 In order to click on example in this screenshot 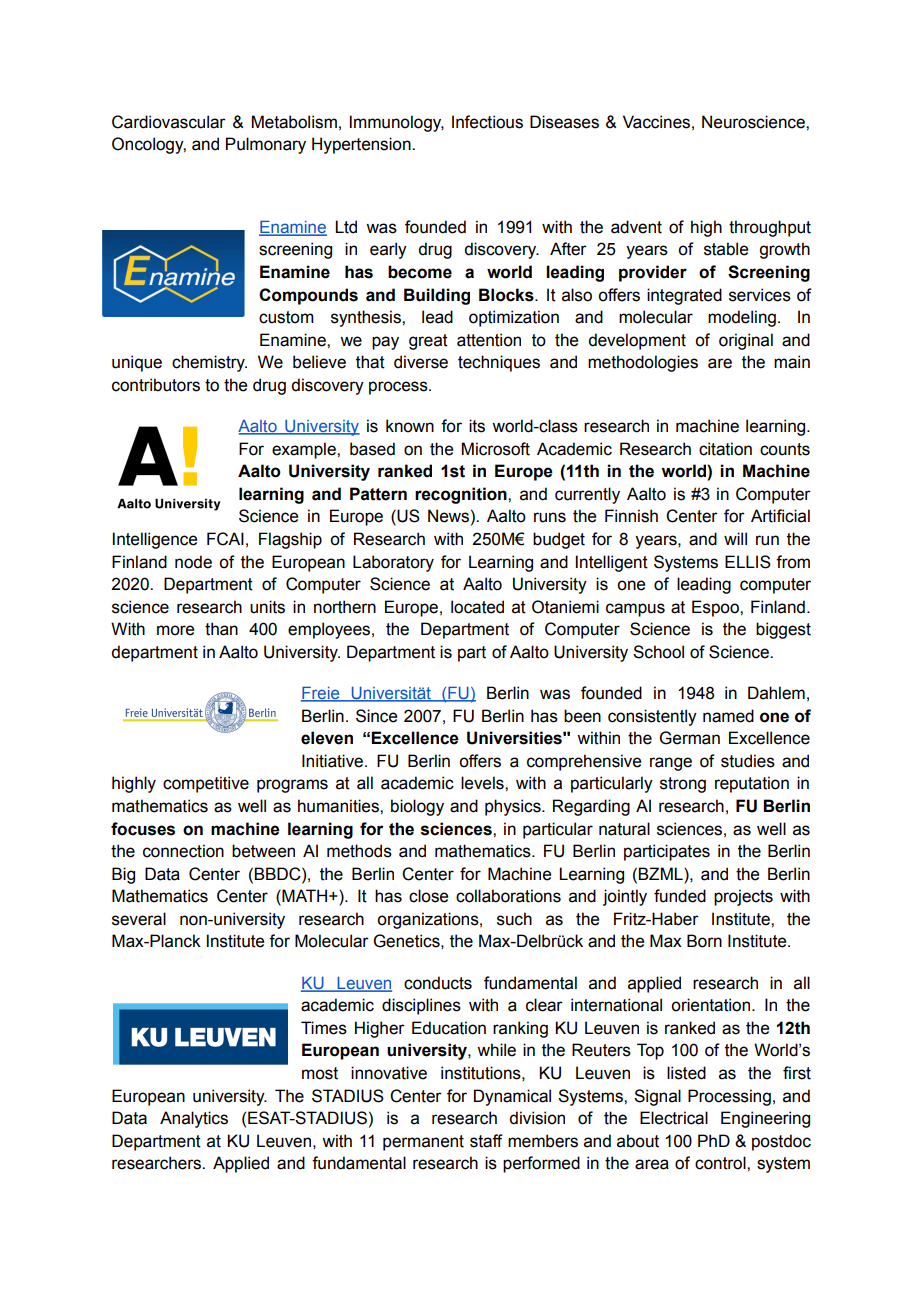, I will do `click(305, 450)`.
